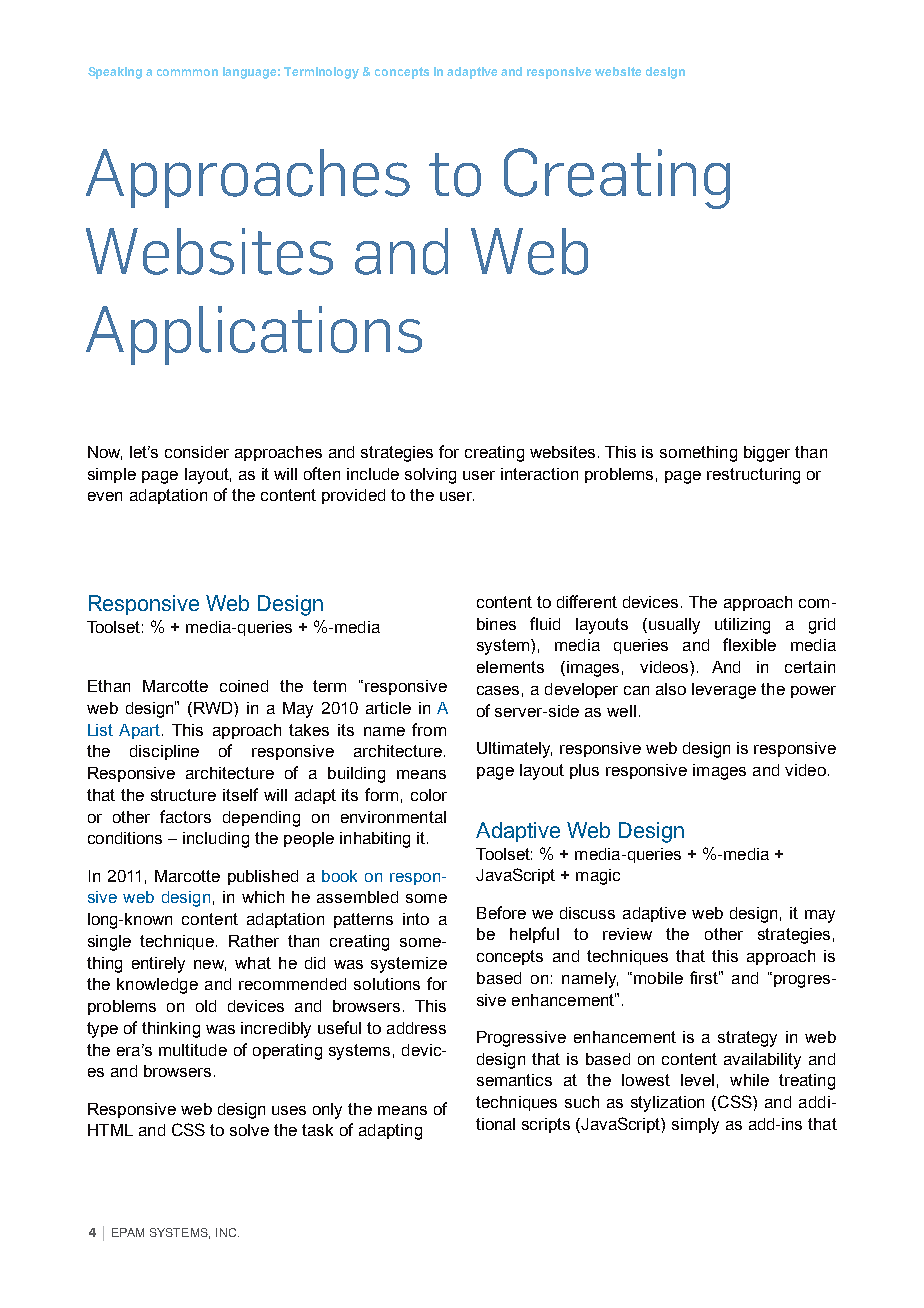  I want to click on semantics, so click(514, 1080).
